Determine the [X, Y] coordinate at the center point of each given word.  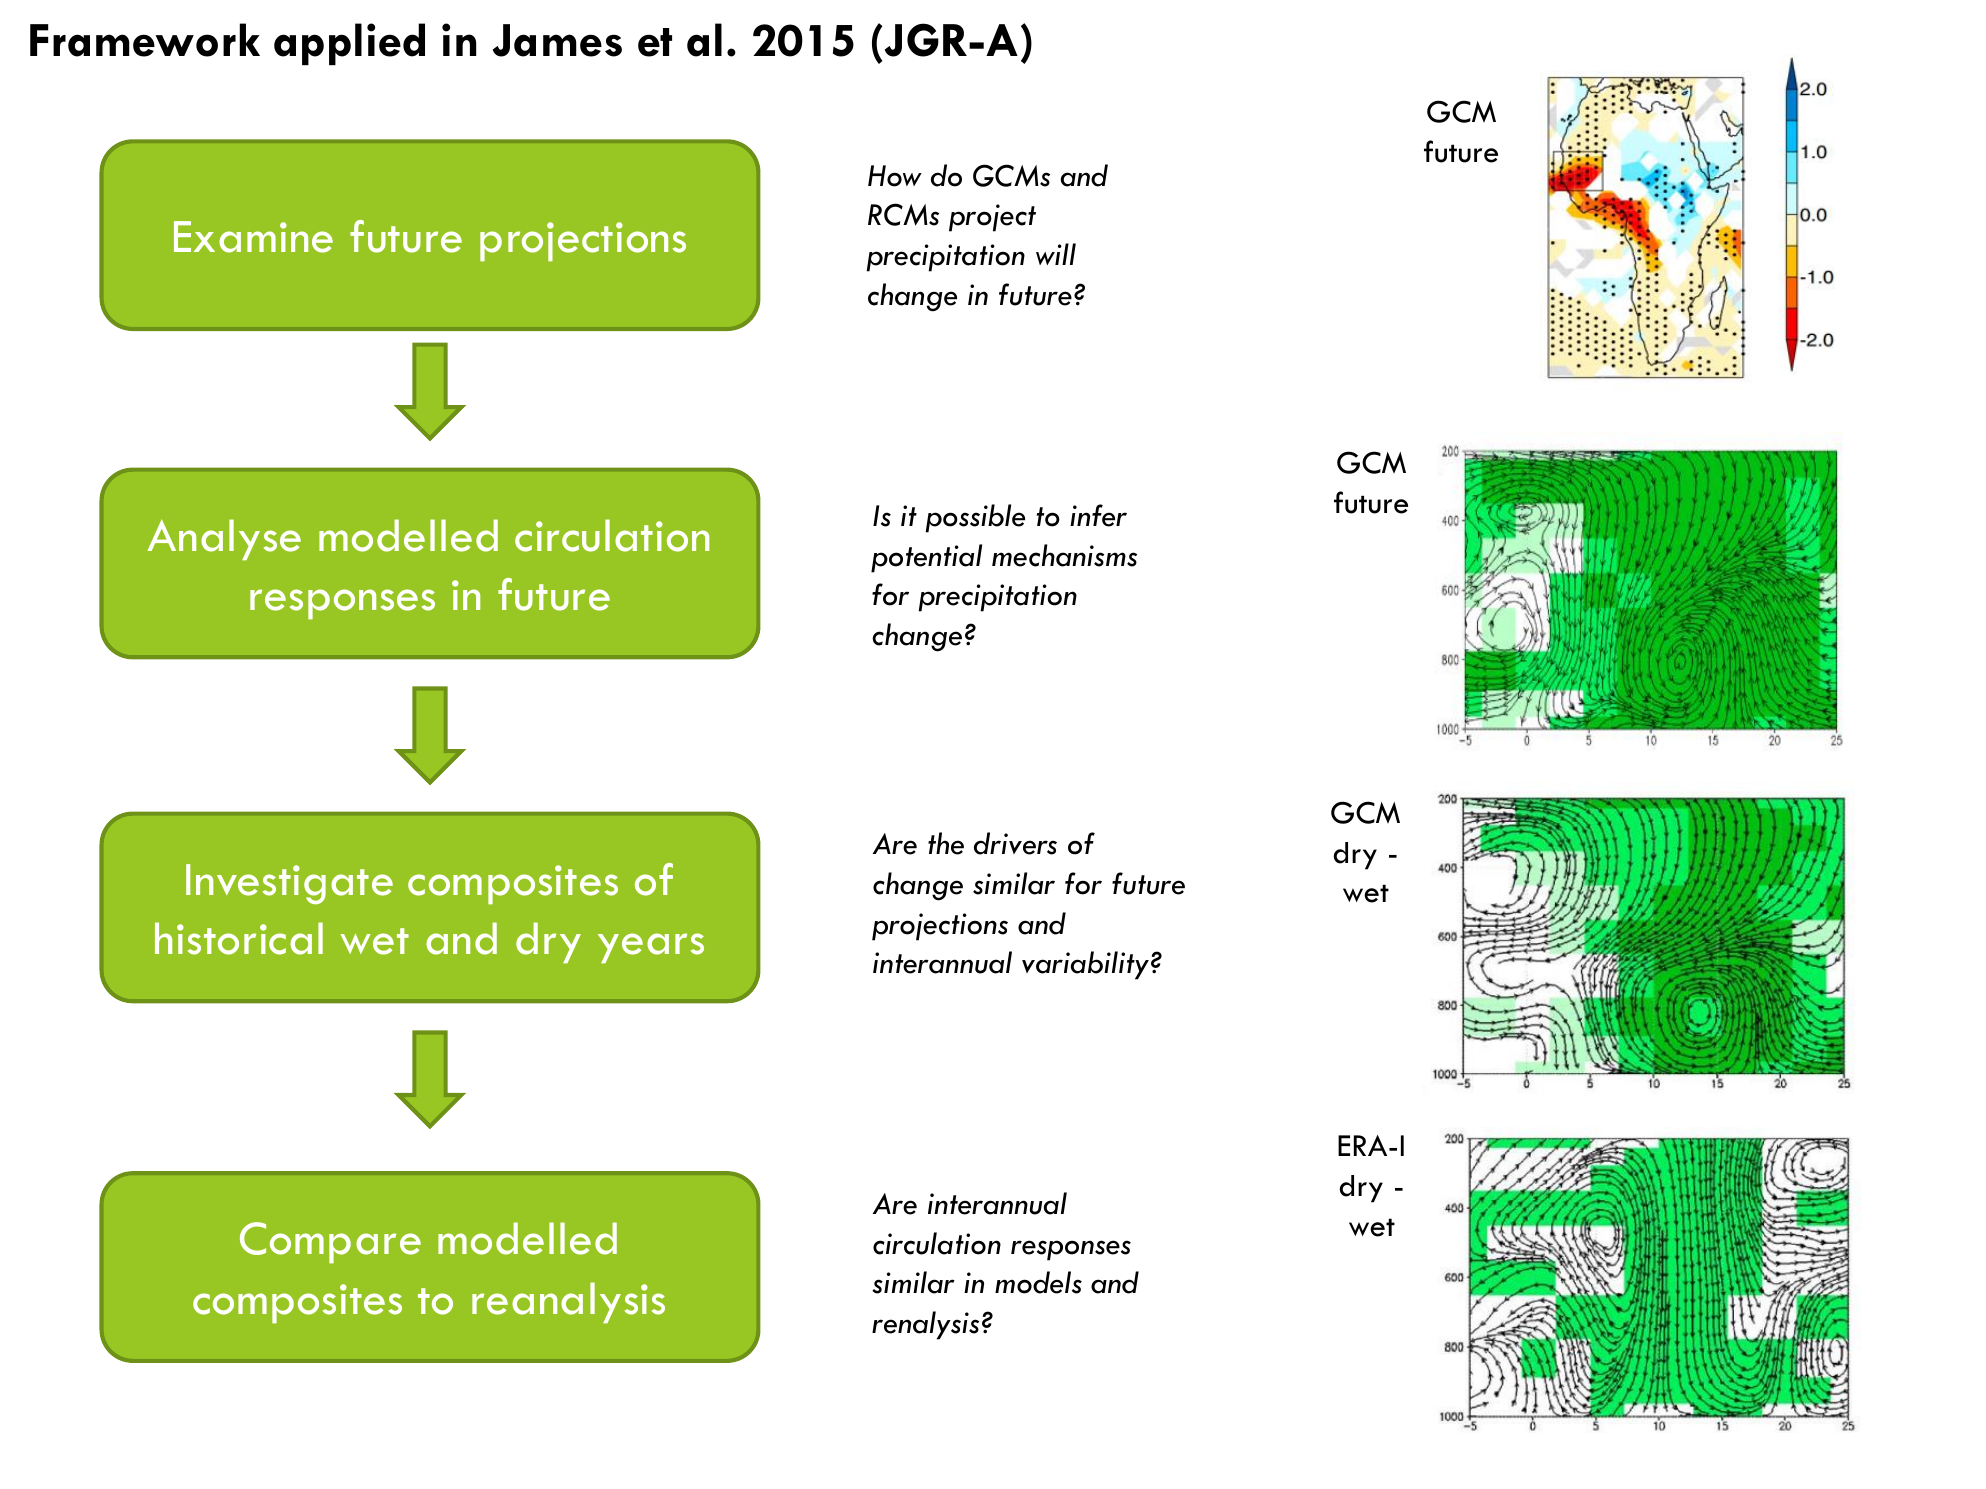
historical [239, 938]
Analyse [224, 540]
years [651, 948]
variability [1085, 965]
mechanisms [1064, 555]
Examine [253, 237]
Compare [330, 1243]
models [1038, 1282]
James [557, 40]
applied [349, 44]
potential [926, 558]
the [946, 843]
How [895, 176]
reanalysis [568, 1303]
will [1056, 254]
